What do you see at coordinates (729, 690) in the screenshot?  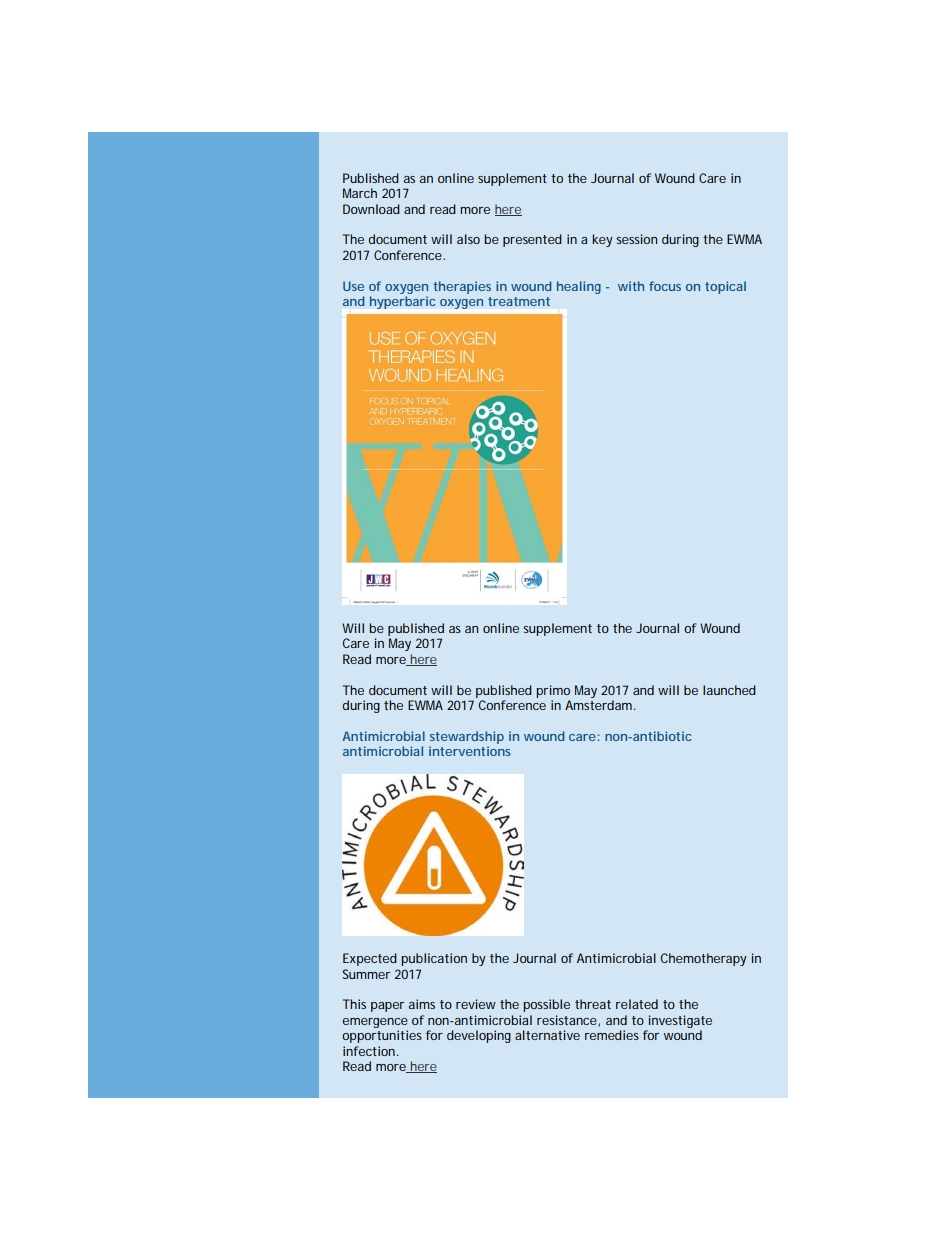 I see `launched` at bounding box center [729, 690].
